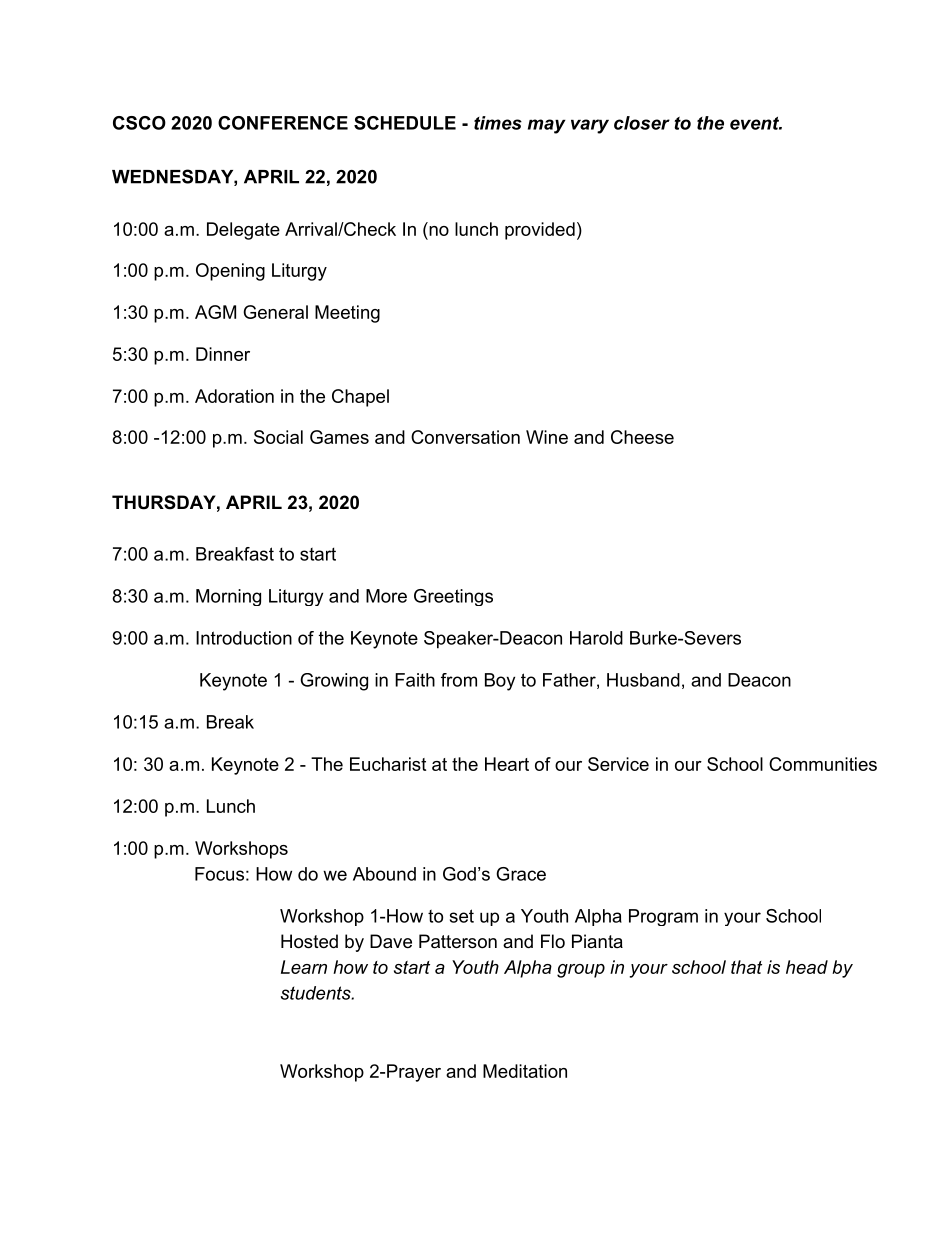 The image size is (952, 1233). What do you see at coordinates (643, 680) in the screenshot?
I see `Husband` at bounding box center [643, 680].
